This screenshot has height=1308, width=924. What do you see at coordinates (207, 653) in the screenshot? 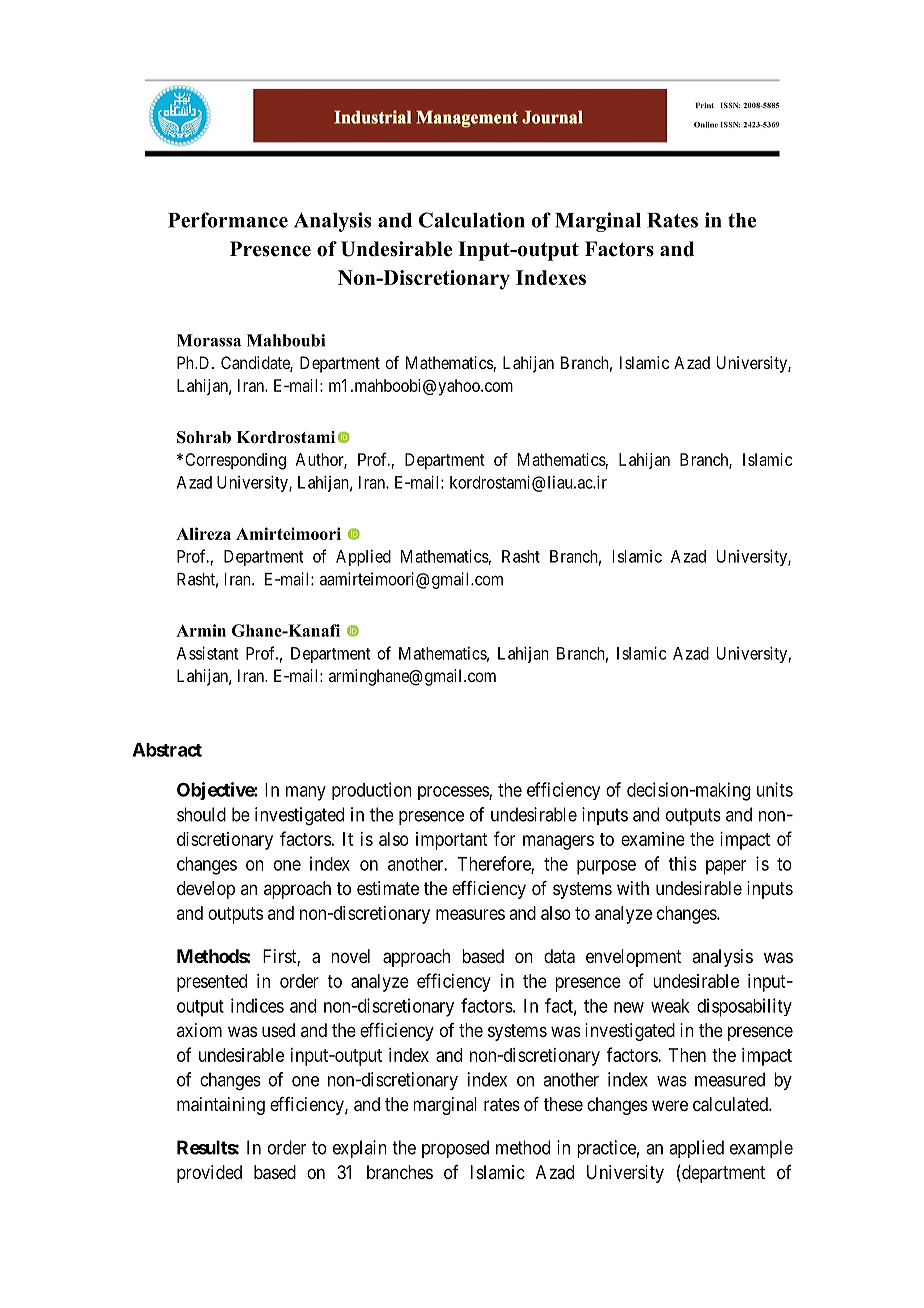
I see `Assistant` at bounding box center [207, 653].
